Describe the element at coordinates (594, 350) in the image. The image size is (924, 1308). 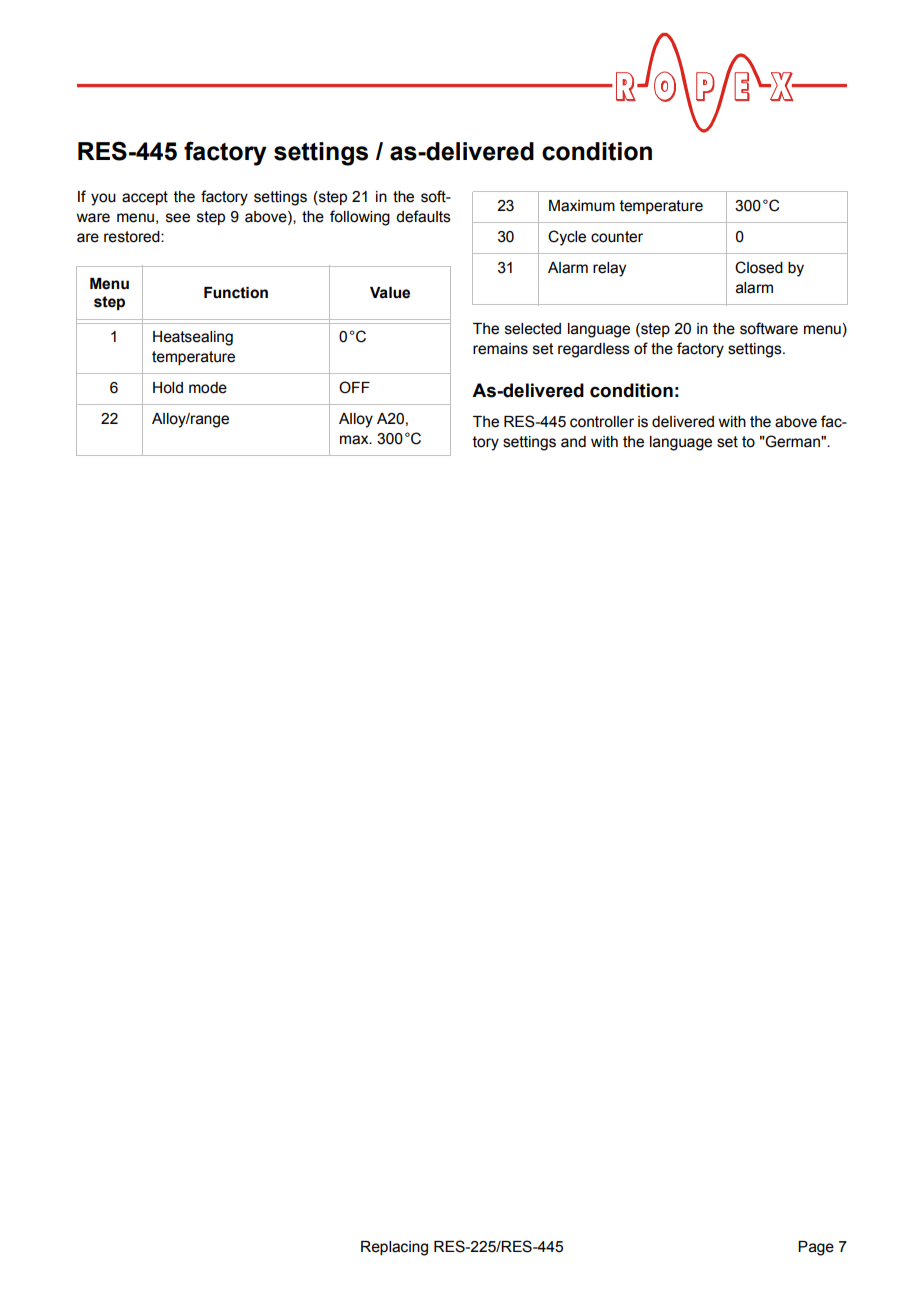
I see `regardless` at that location.
